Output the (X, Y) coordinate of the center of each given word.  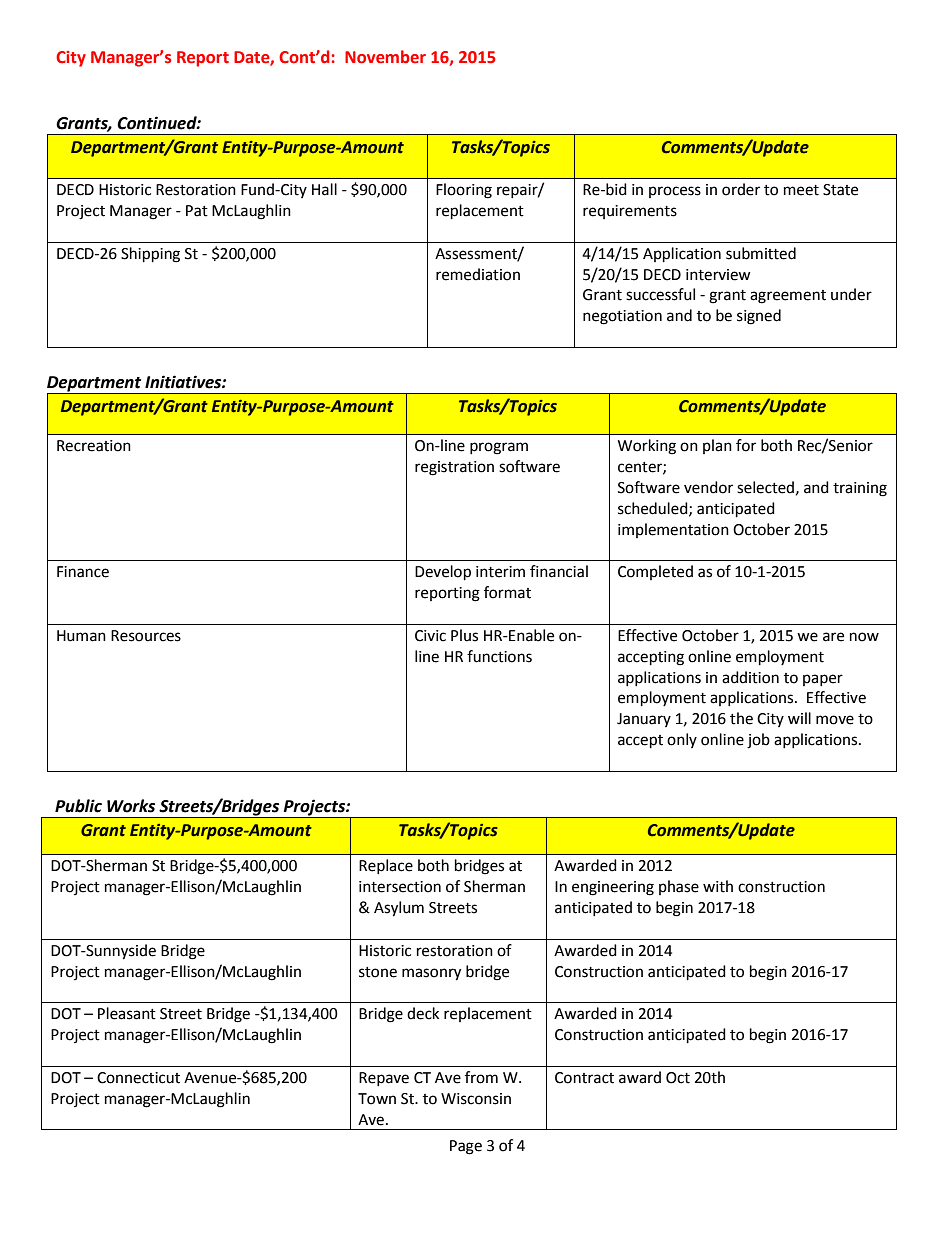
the (741, 718)
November (385, 57)
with (718, 886)
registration (454, 468)
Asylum (399, 909)
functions (499, 656)
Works (131, 806)
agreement (788, 297)
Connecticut (138, 1078)
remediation (478, 274)
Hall (324, 189)
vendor (708, 487)
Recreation (94, 446)
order (741, 189)
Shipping (150, 255)
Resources (146, 636)
